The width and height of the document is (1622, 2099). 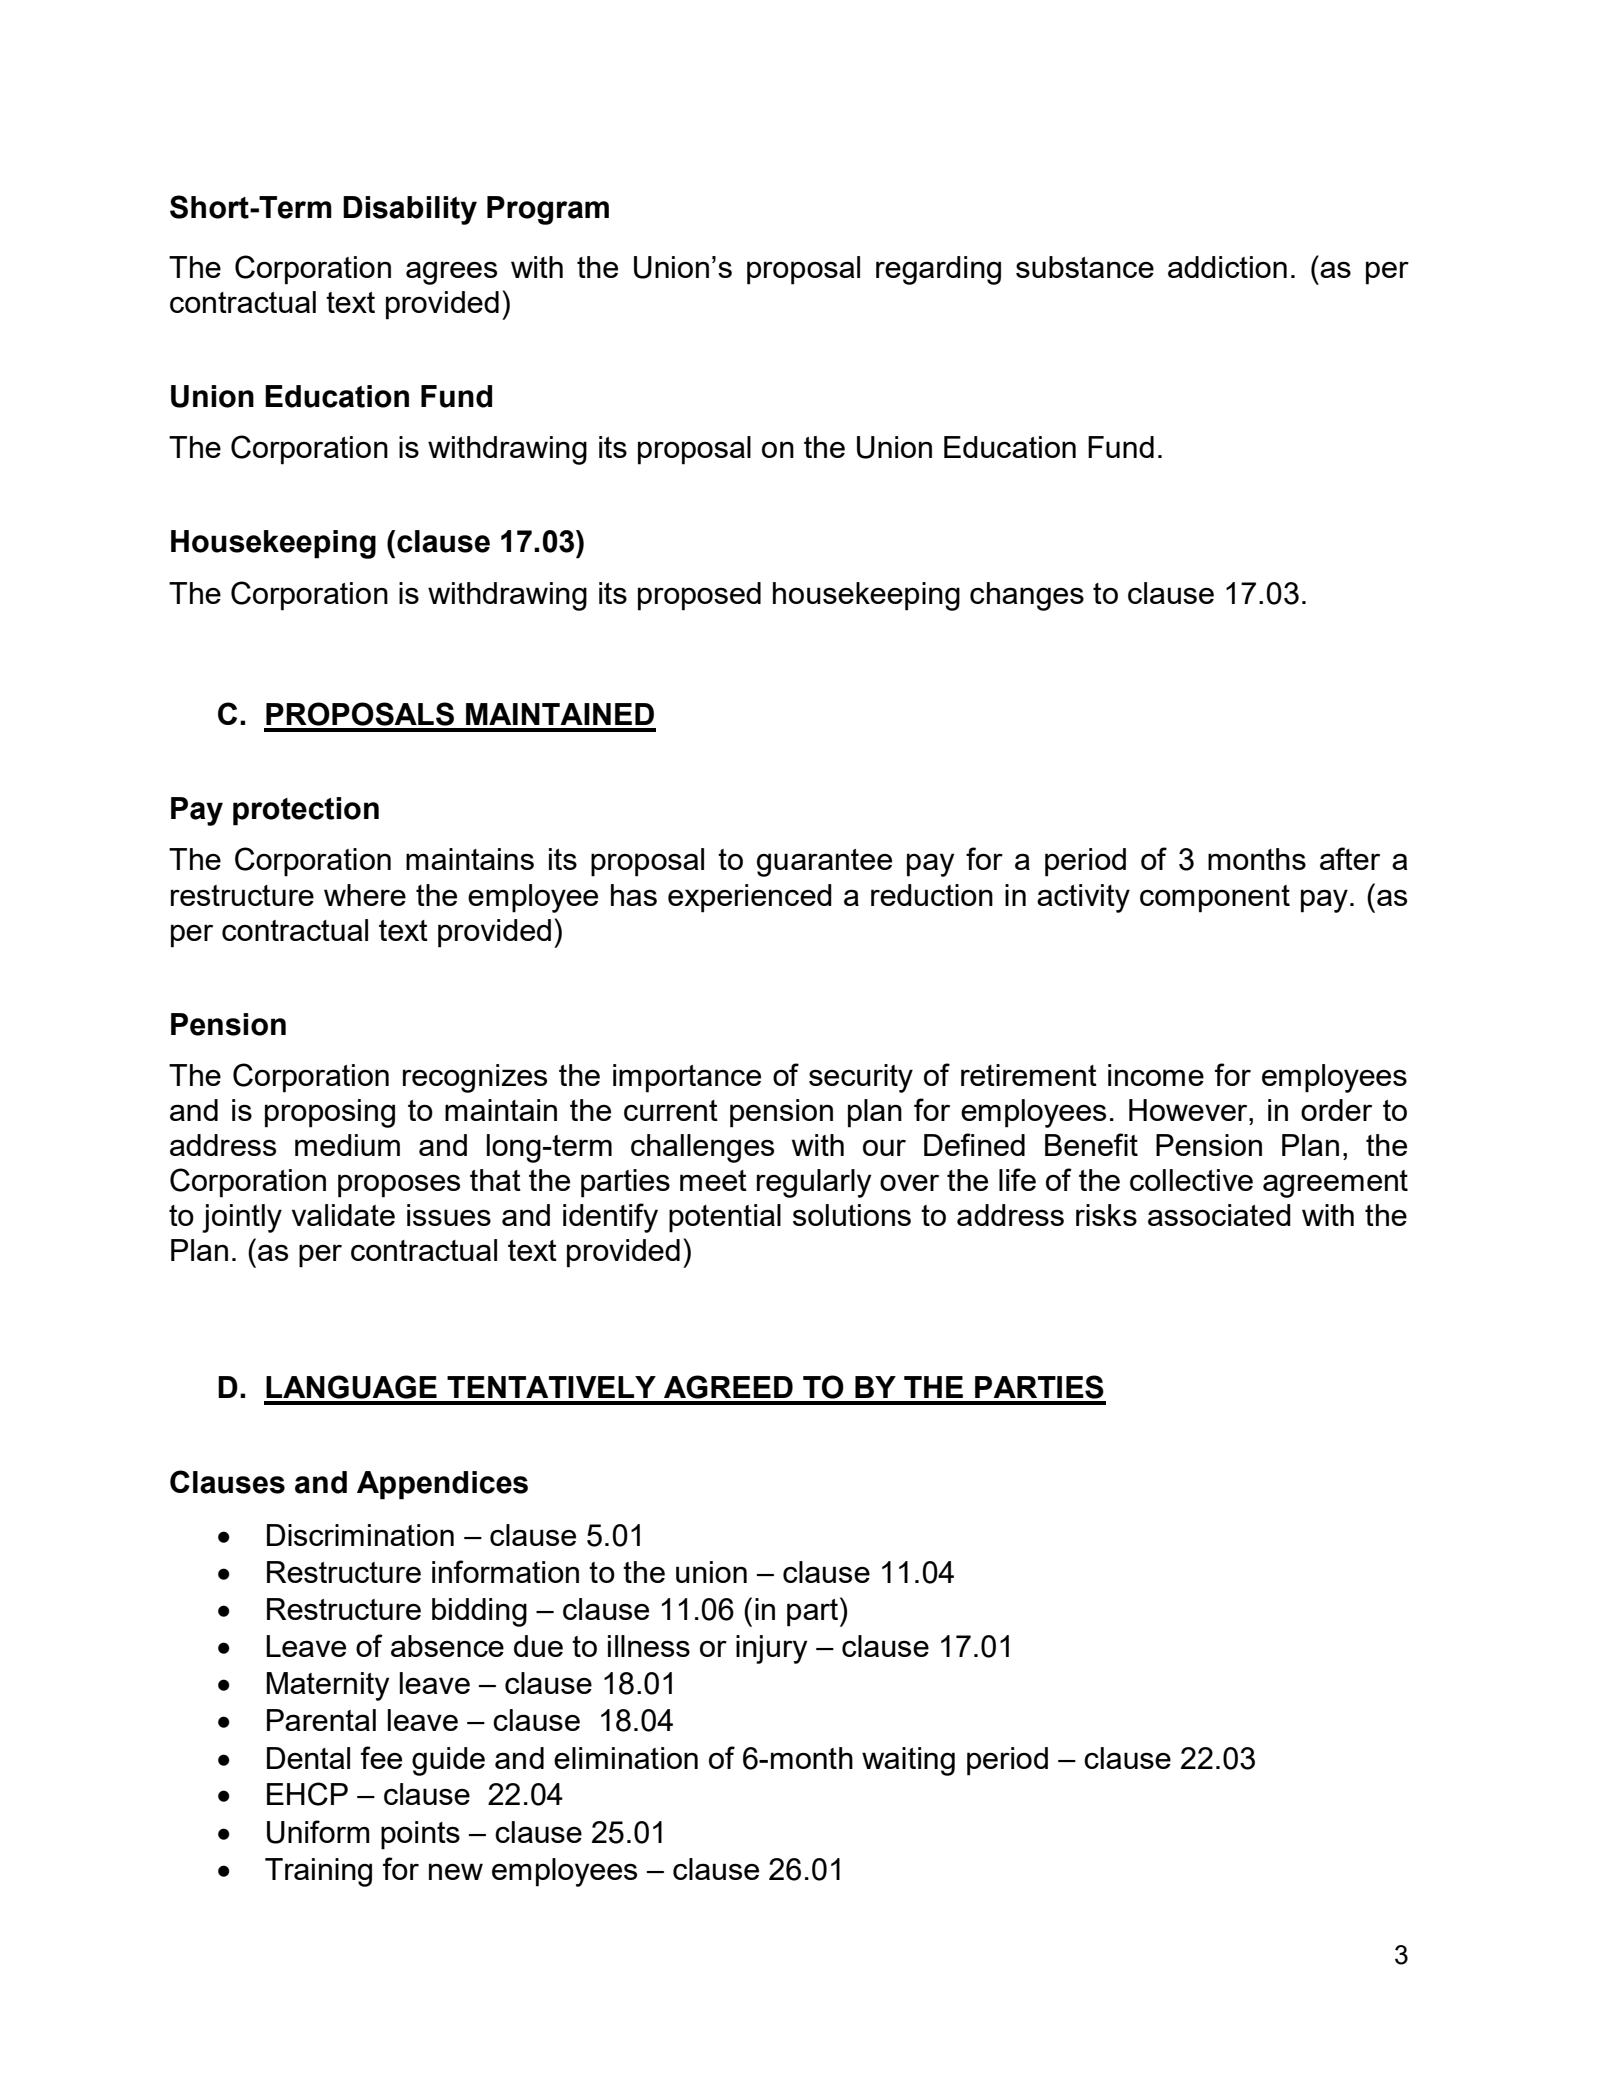 What do you see at coordinates (908, 1761) in the document?
I see `waiting` at bounding box center [908, 1761].
